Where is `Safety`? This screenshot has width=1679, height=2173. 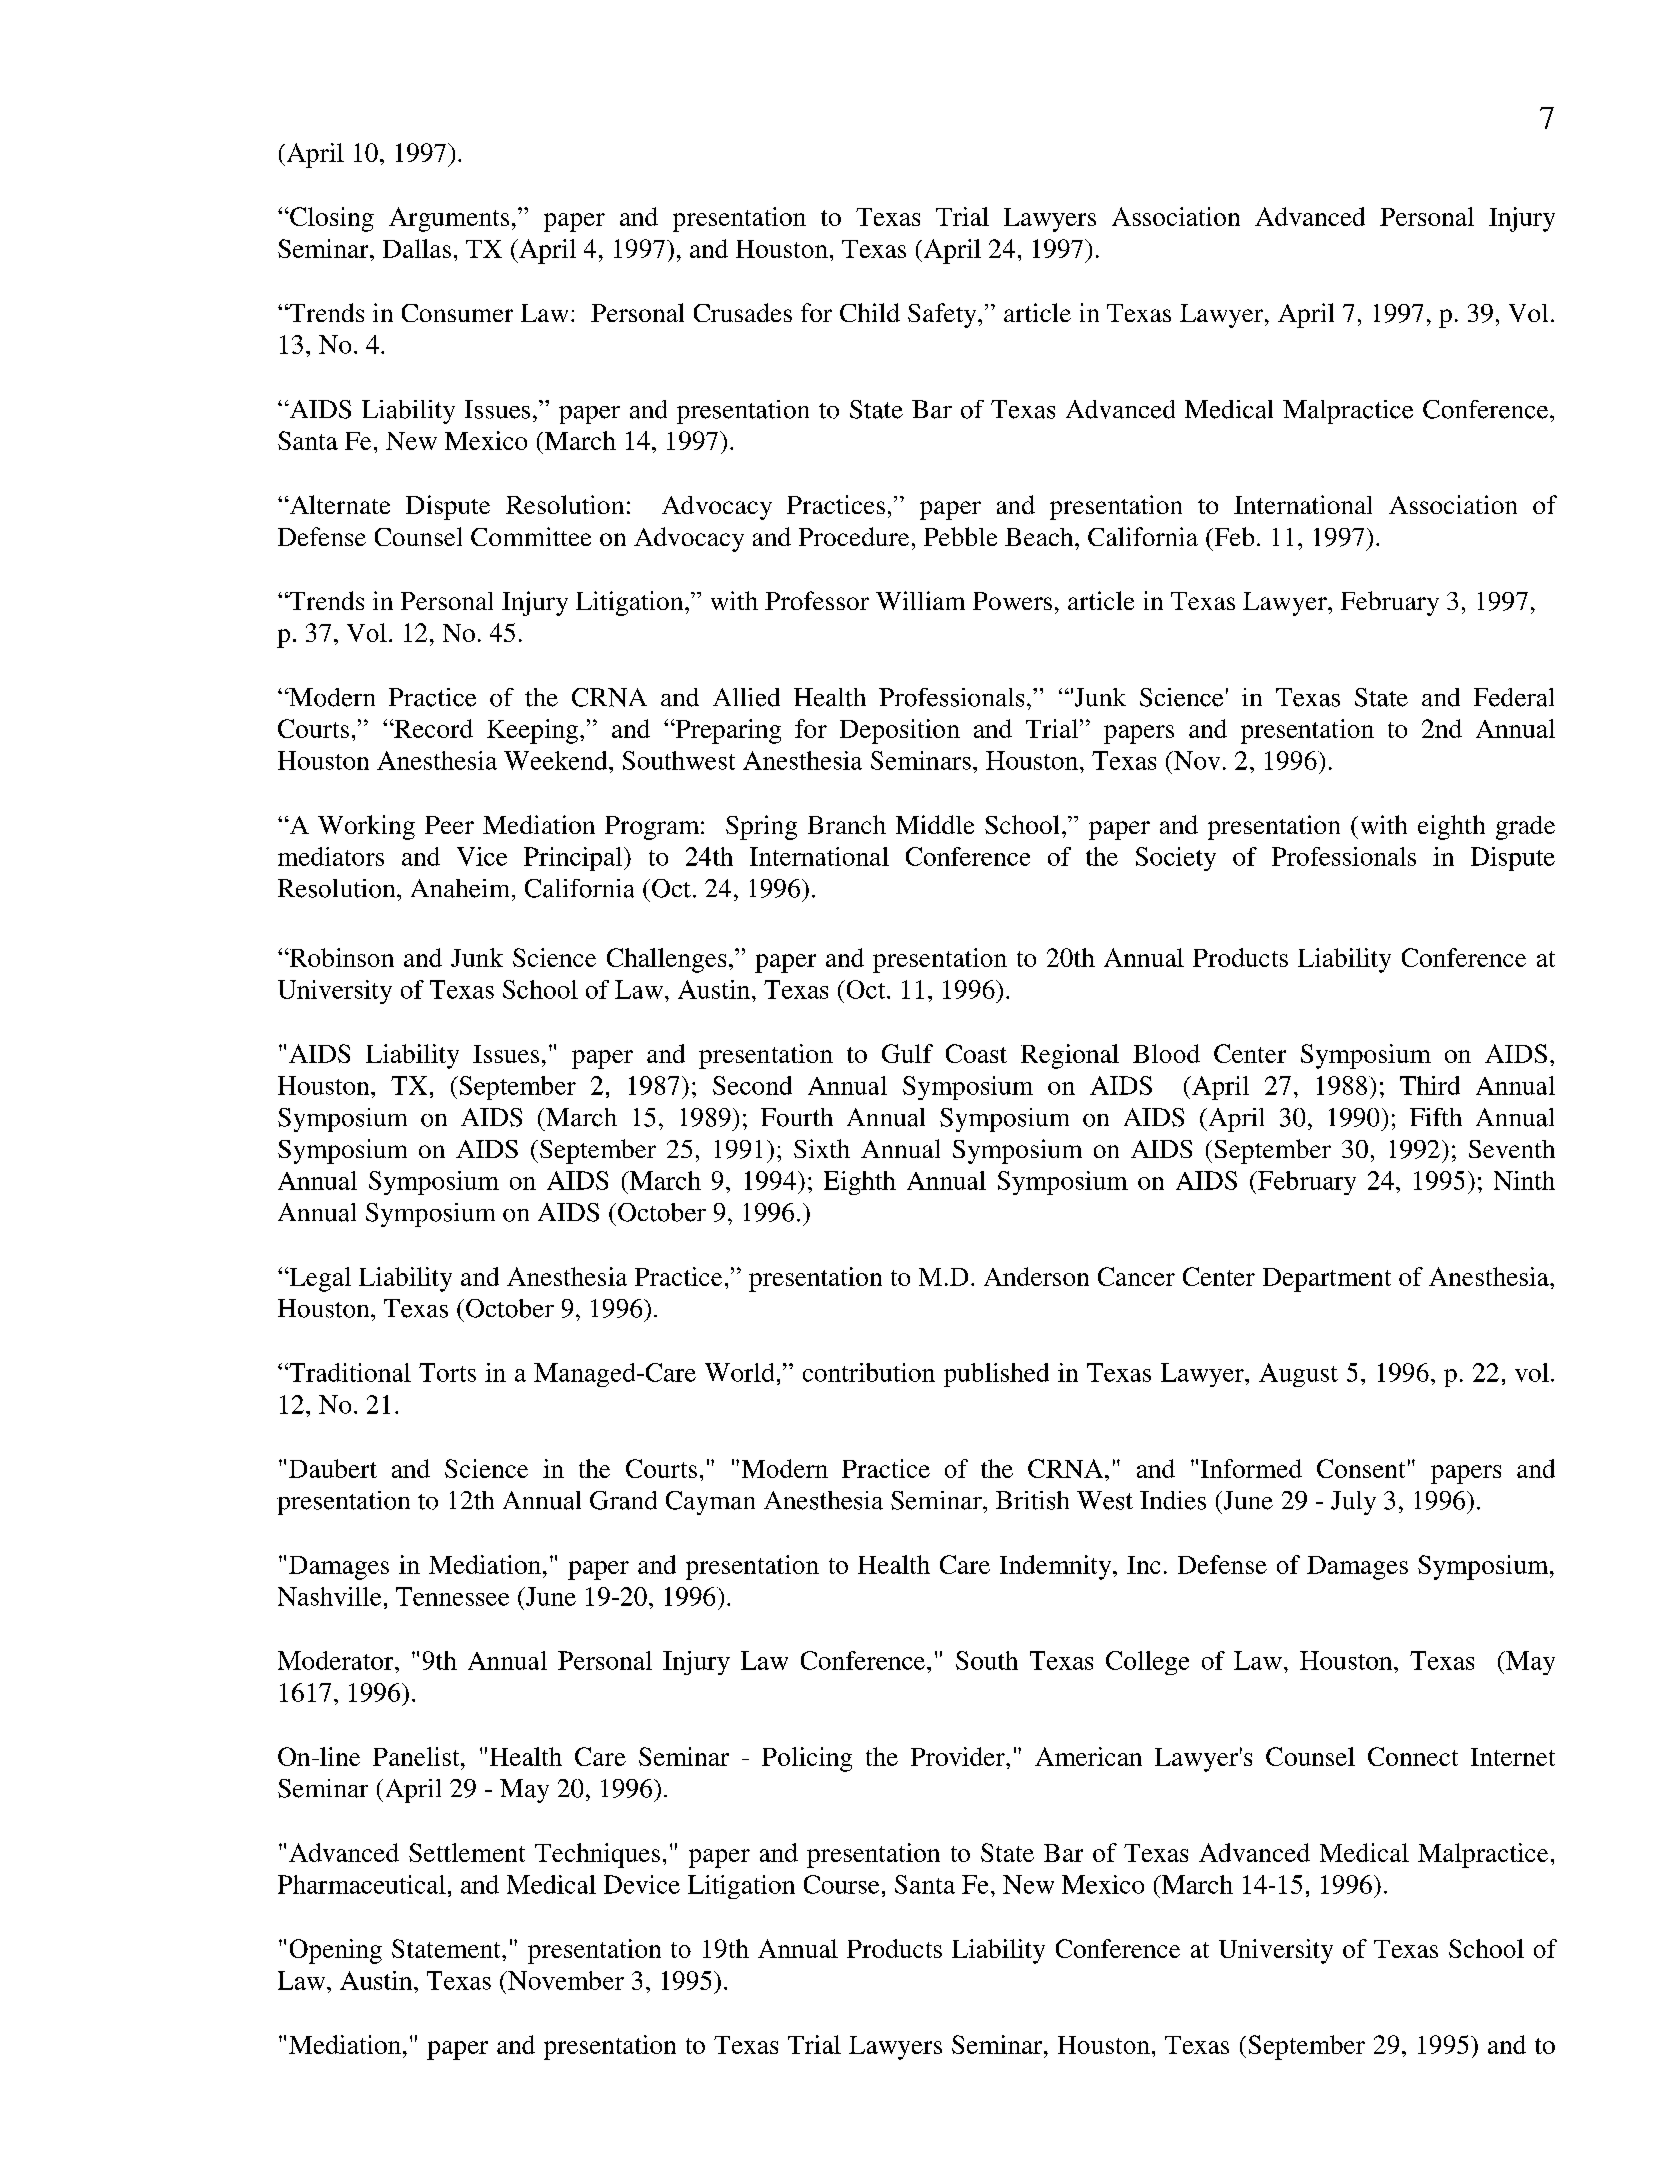
Safety is located at coordinates (943, 315).
